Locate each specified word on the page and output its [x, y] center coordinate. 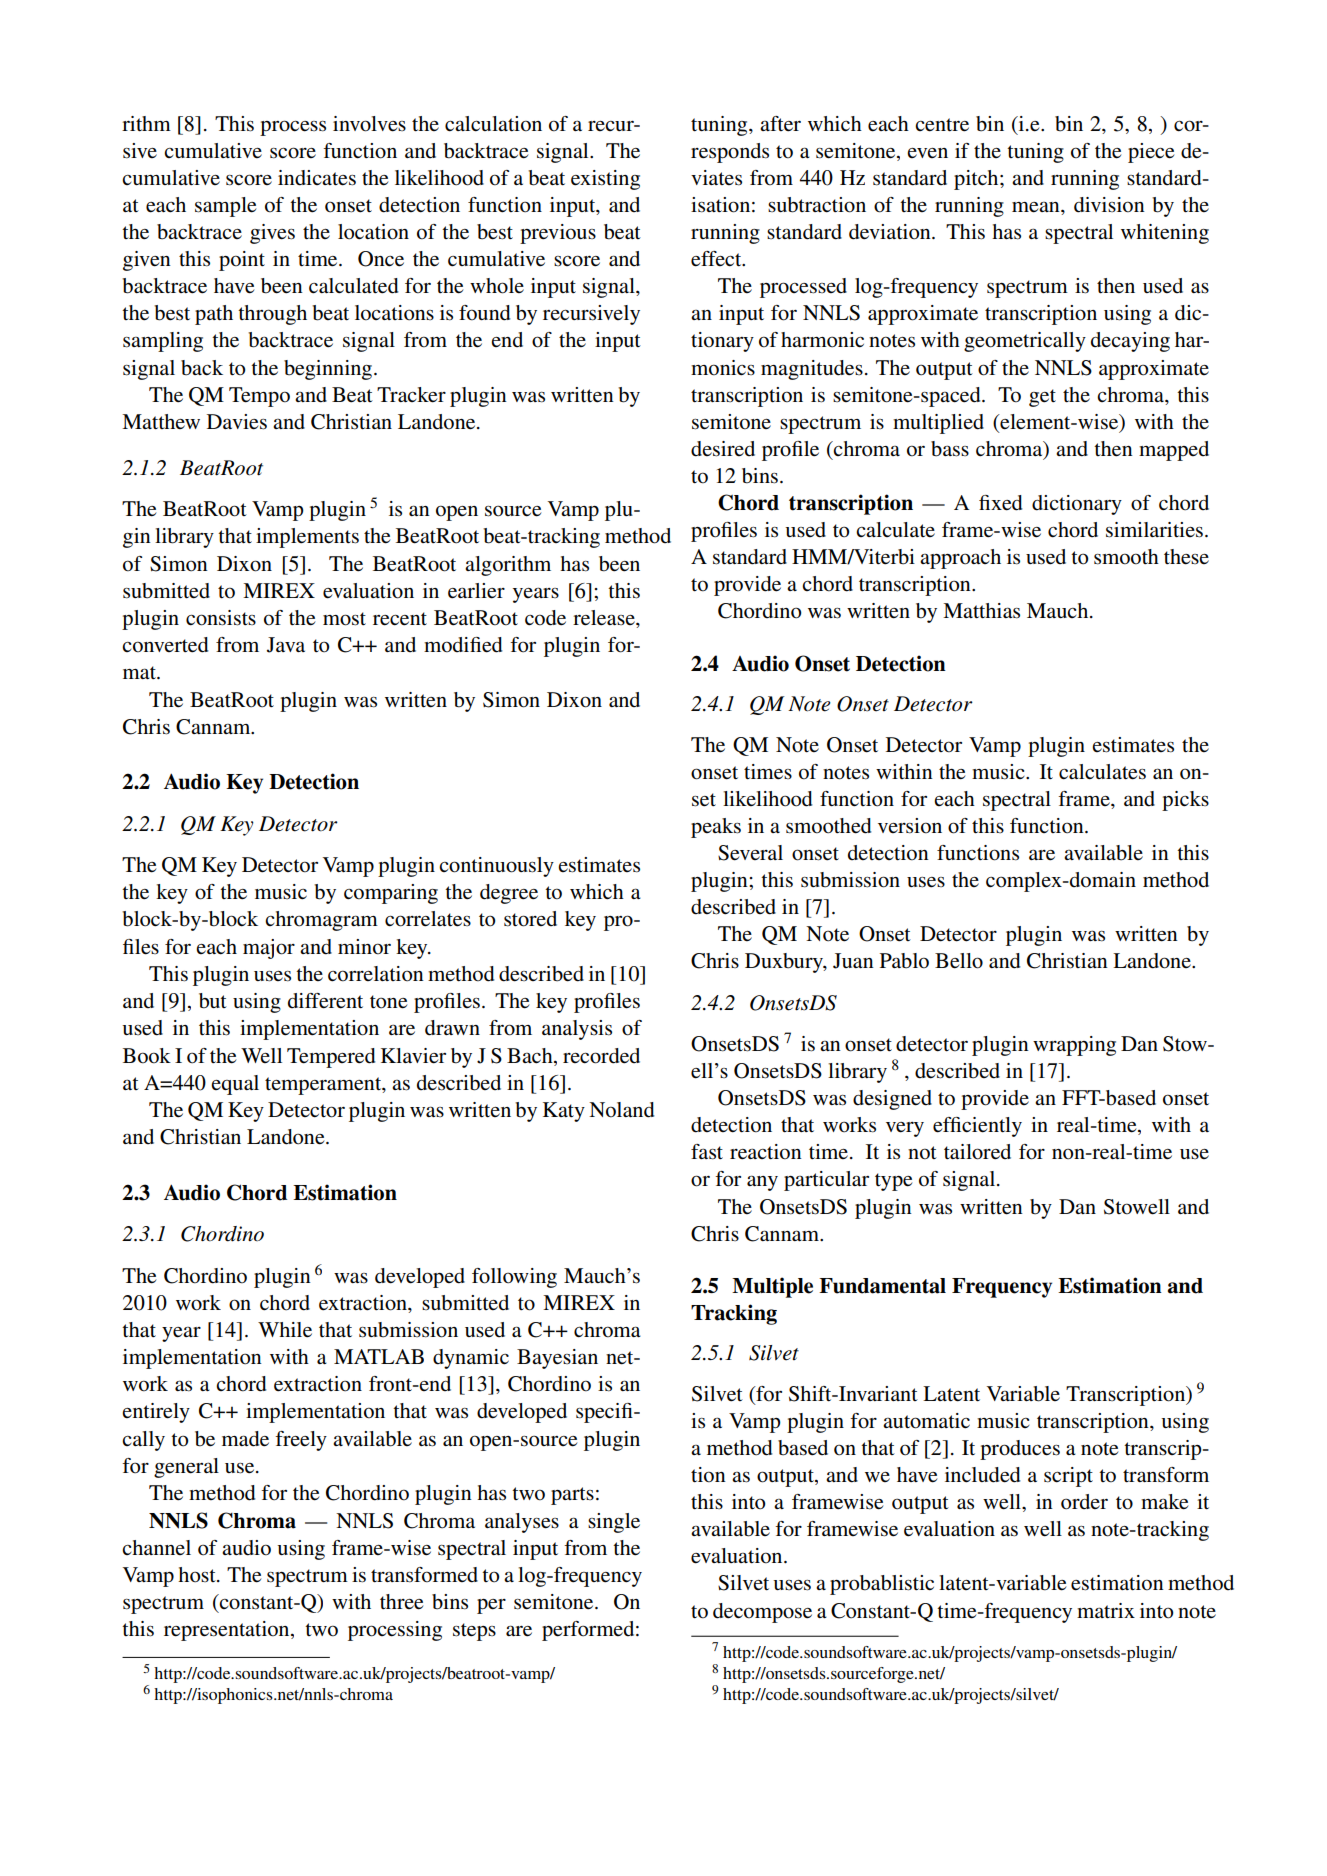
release [605, 618]
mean [1037, 207]
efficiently [977, 1127]
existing [605, 180]
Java [286, 645]
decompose [762, 1613]
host [198, 1575]
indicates [317, 178]
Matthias [981, 611]
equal [235, 1085]
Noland [621, 1110]
